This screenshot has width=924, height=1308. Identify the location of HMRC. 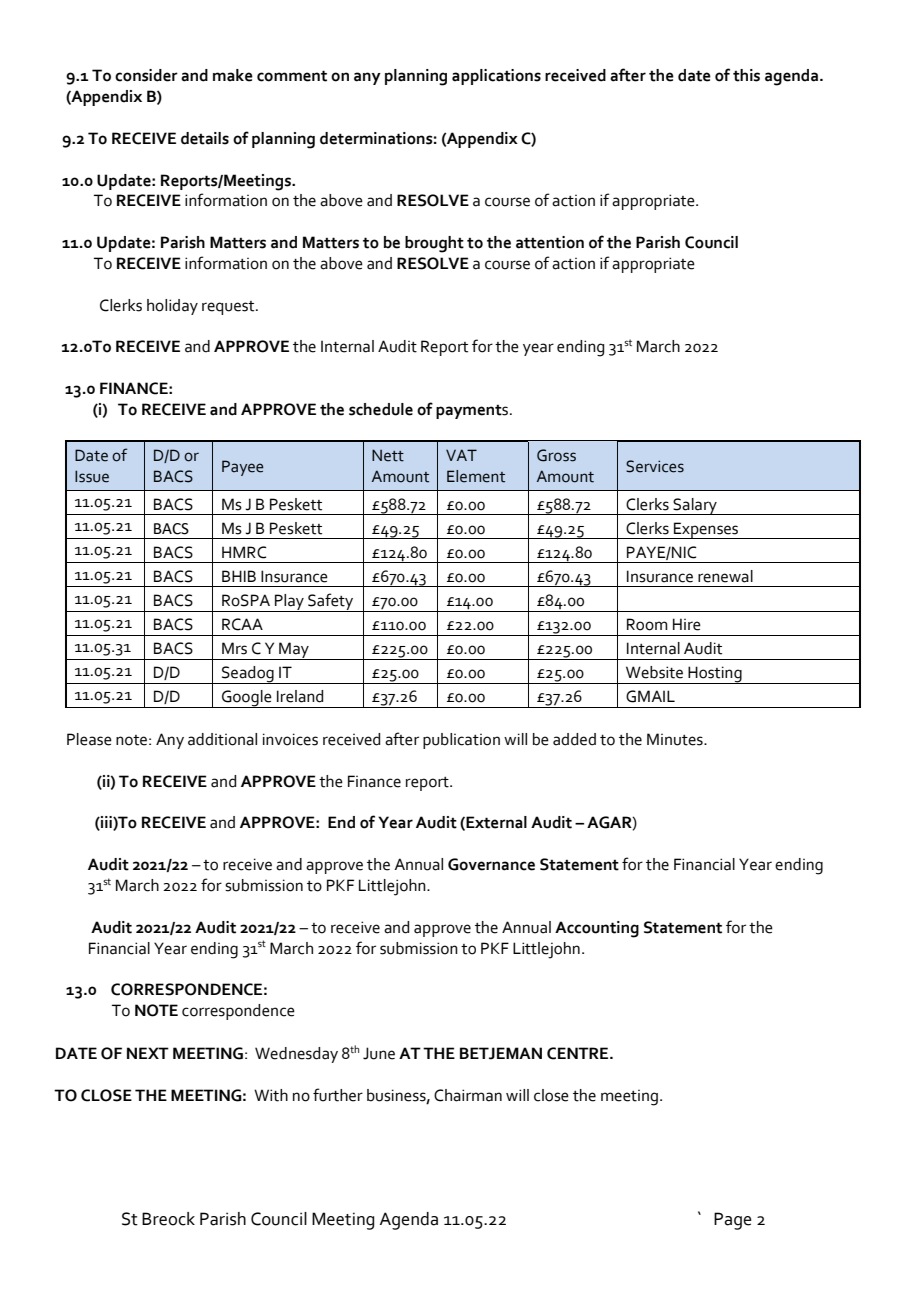
(244, 552).
